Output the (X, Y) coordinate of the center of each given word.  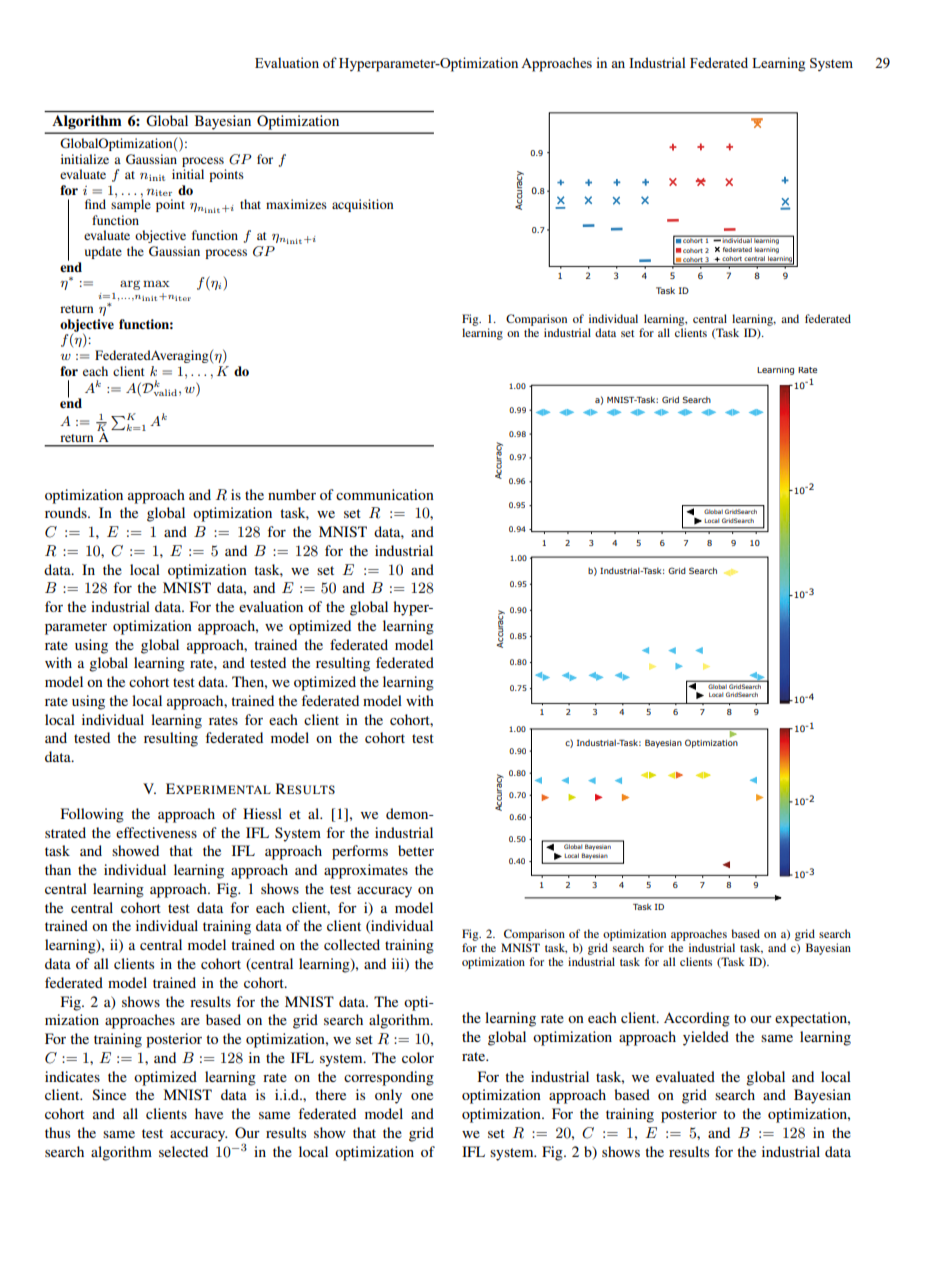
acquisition (362, 205)
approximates (366, 871)
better (416, 850)
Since (109, 1094)
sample (131, 204)
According (697, 1019)
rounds (67, 512)
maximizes (296, 204)
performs (360, 852)
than (58, 869)
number (292, 494)
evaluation (271, 606)
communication (385, 494)
